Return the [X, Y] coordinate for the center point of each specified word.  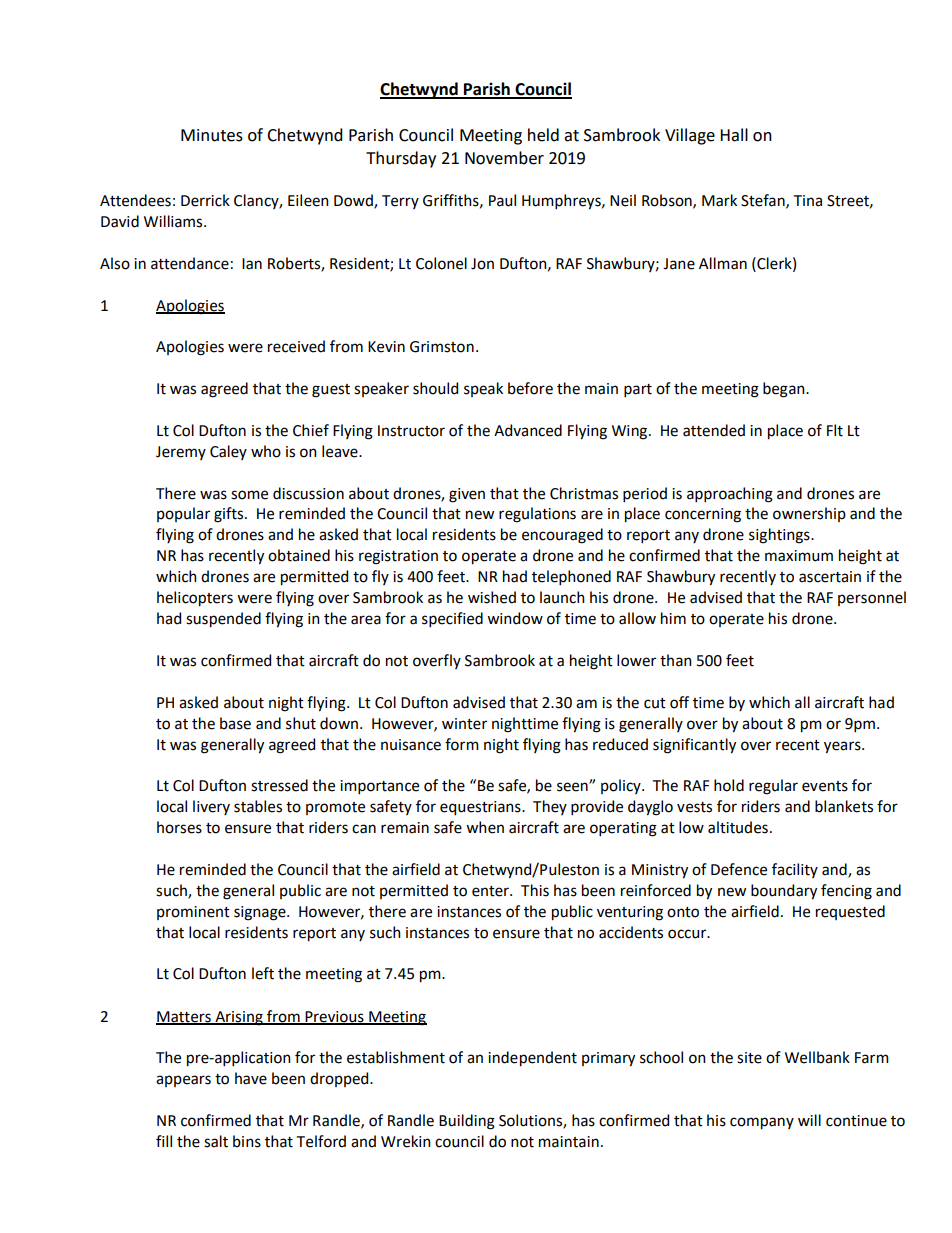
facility [795, 870]
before [530, 388]
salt [216, 1141]
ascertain [830, 577]
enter [491, 891]
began [785, 390]
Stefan [764, 201]
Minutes [212, 135]
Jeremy [181, 453]
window [515, 618]
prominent [193, 913]
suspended [223, 620]
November [504, 158]
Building [467, 1122]
